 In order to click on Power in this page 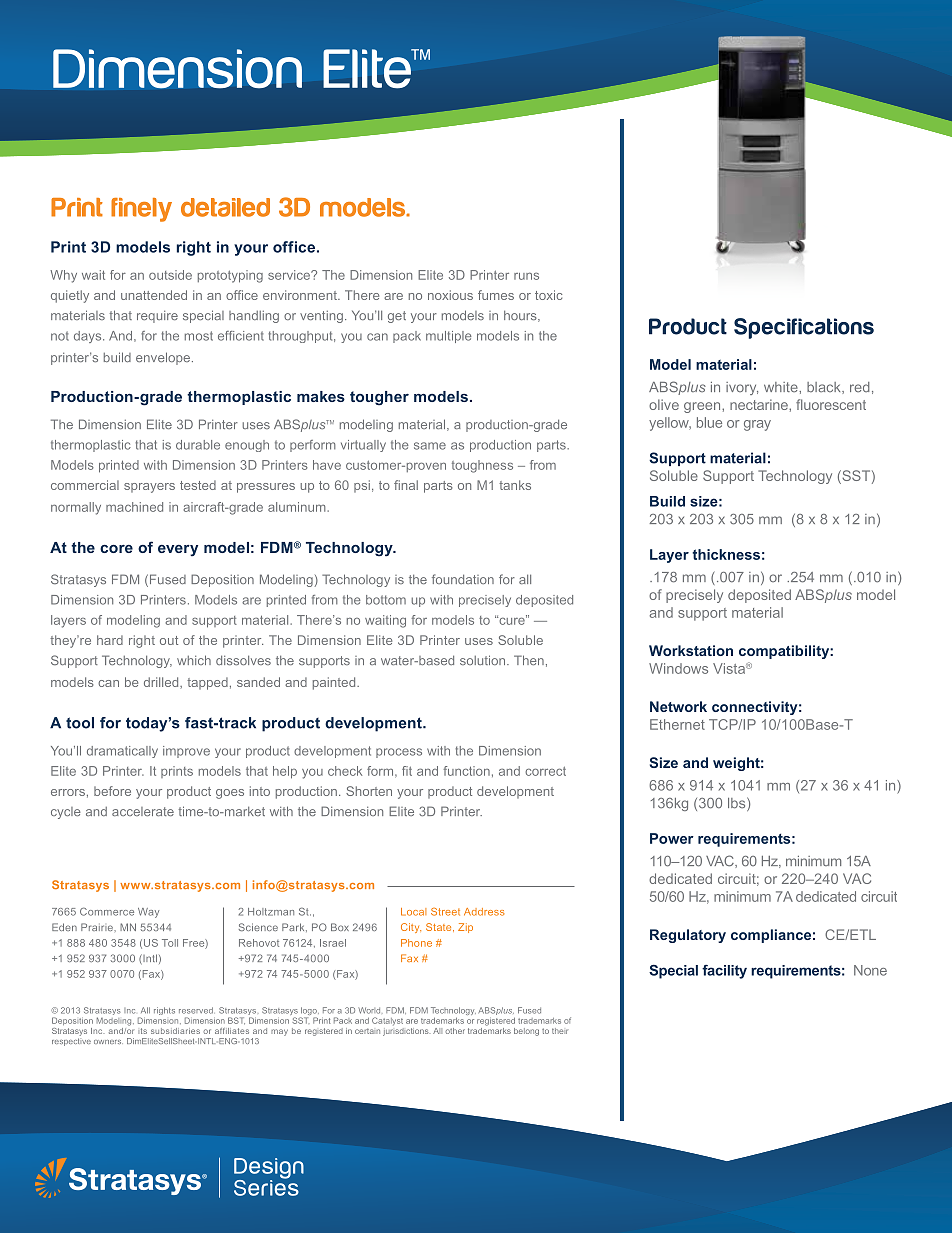, I will do `click(672, 838)`.
